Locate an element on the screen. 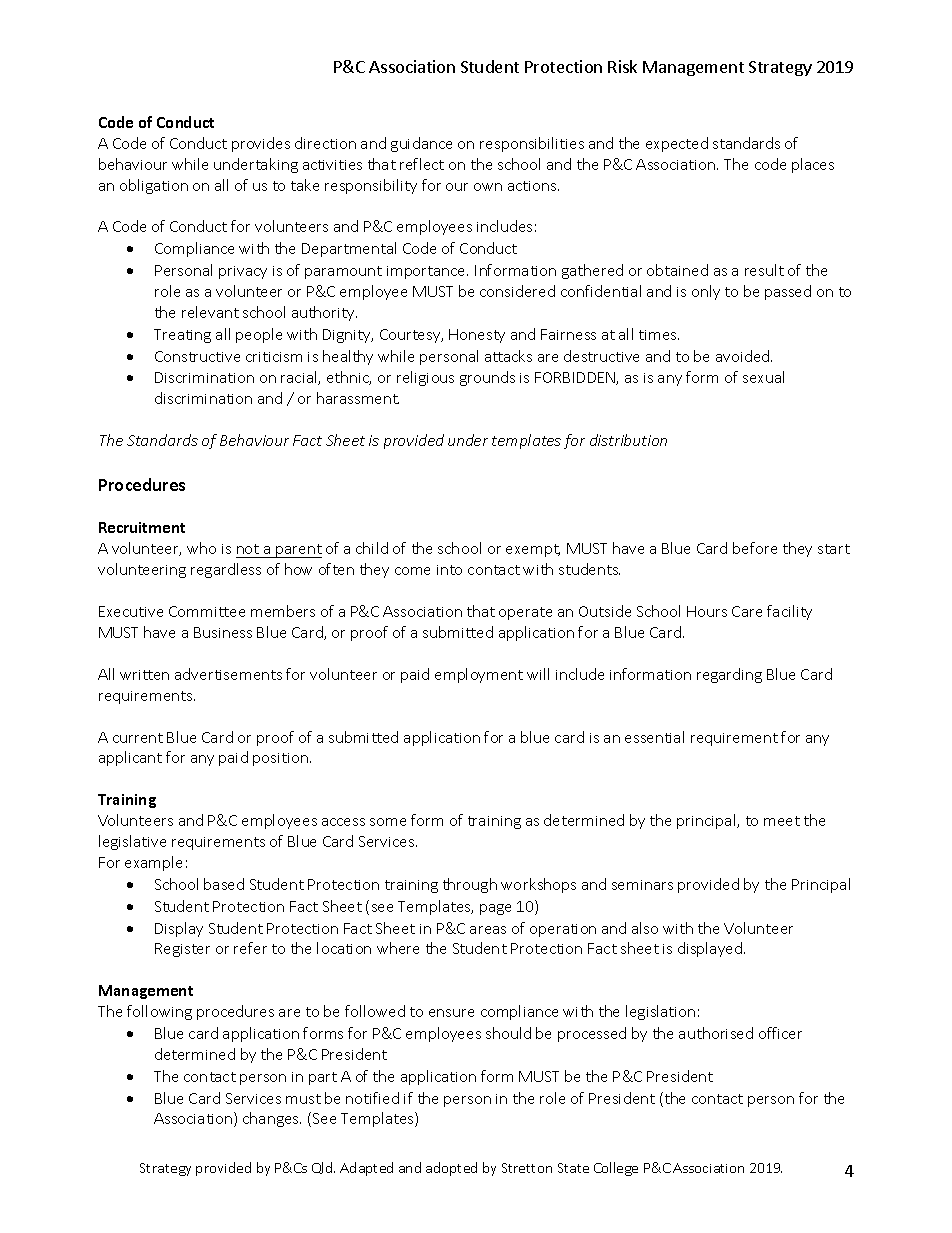  changes is located at coordinates (272, 1119).
